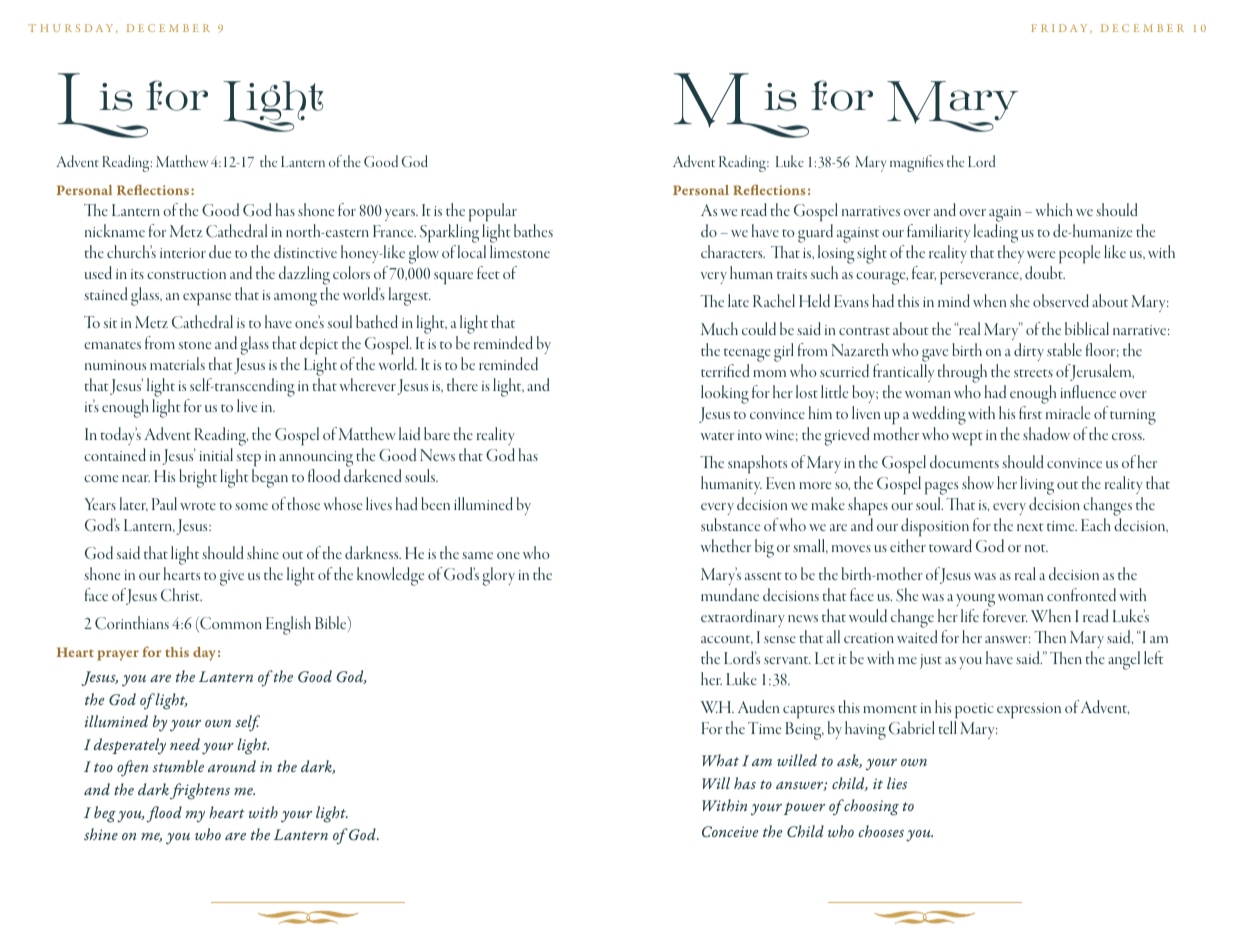 This screenshot has width=1233, height=952. I want to click on wrote, so click(198, 506).
